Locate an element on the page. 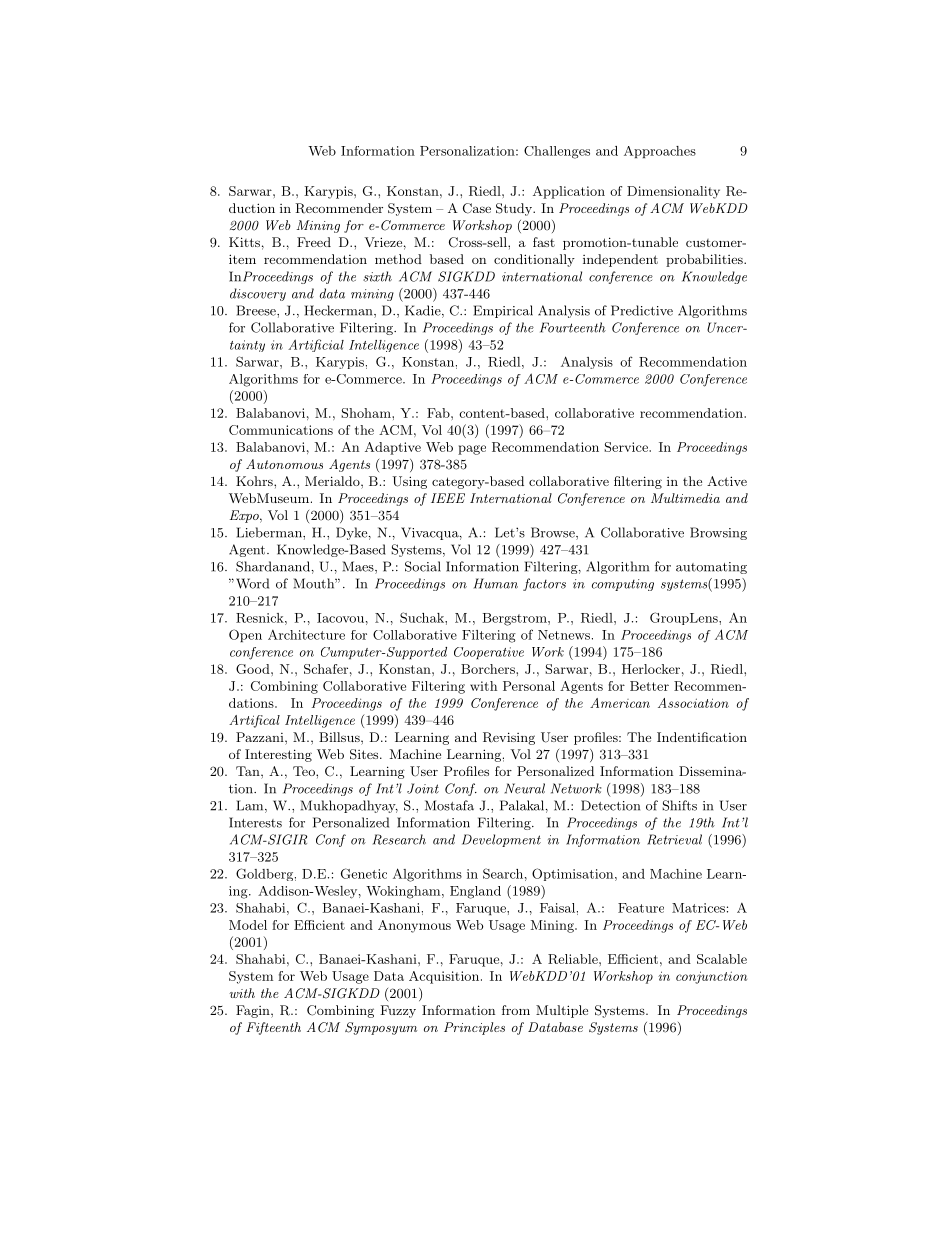  Dimensionality is located at coordinates (673, 192).
